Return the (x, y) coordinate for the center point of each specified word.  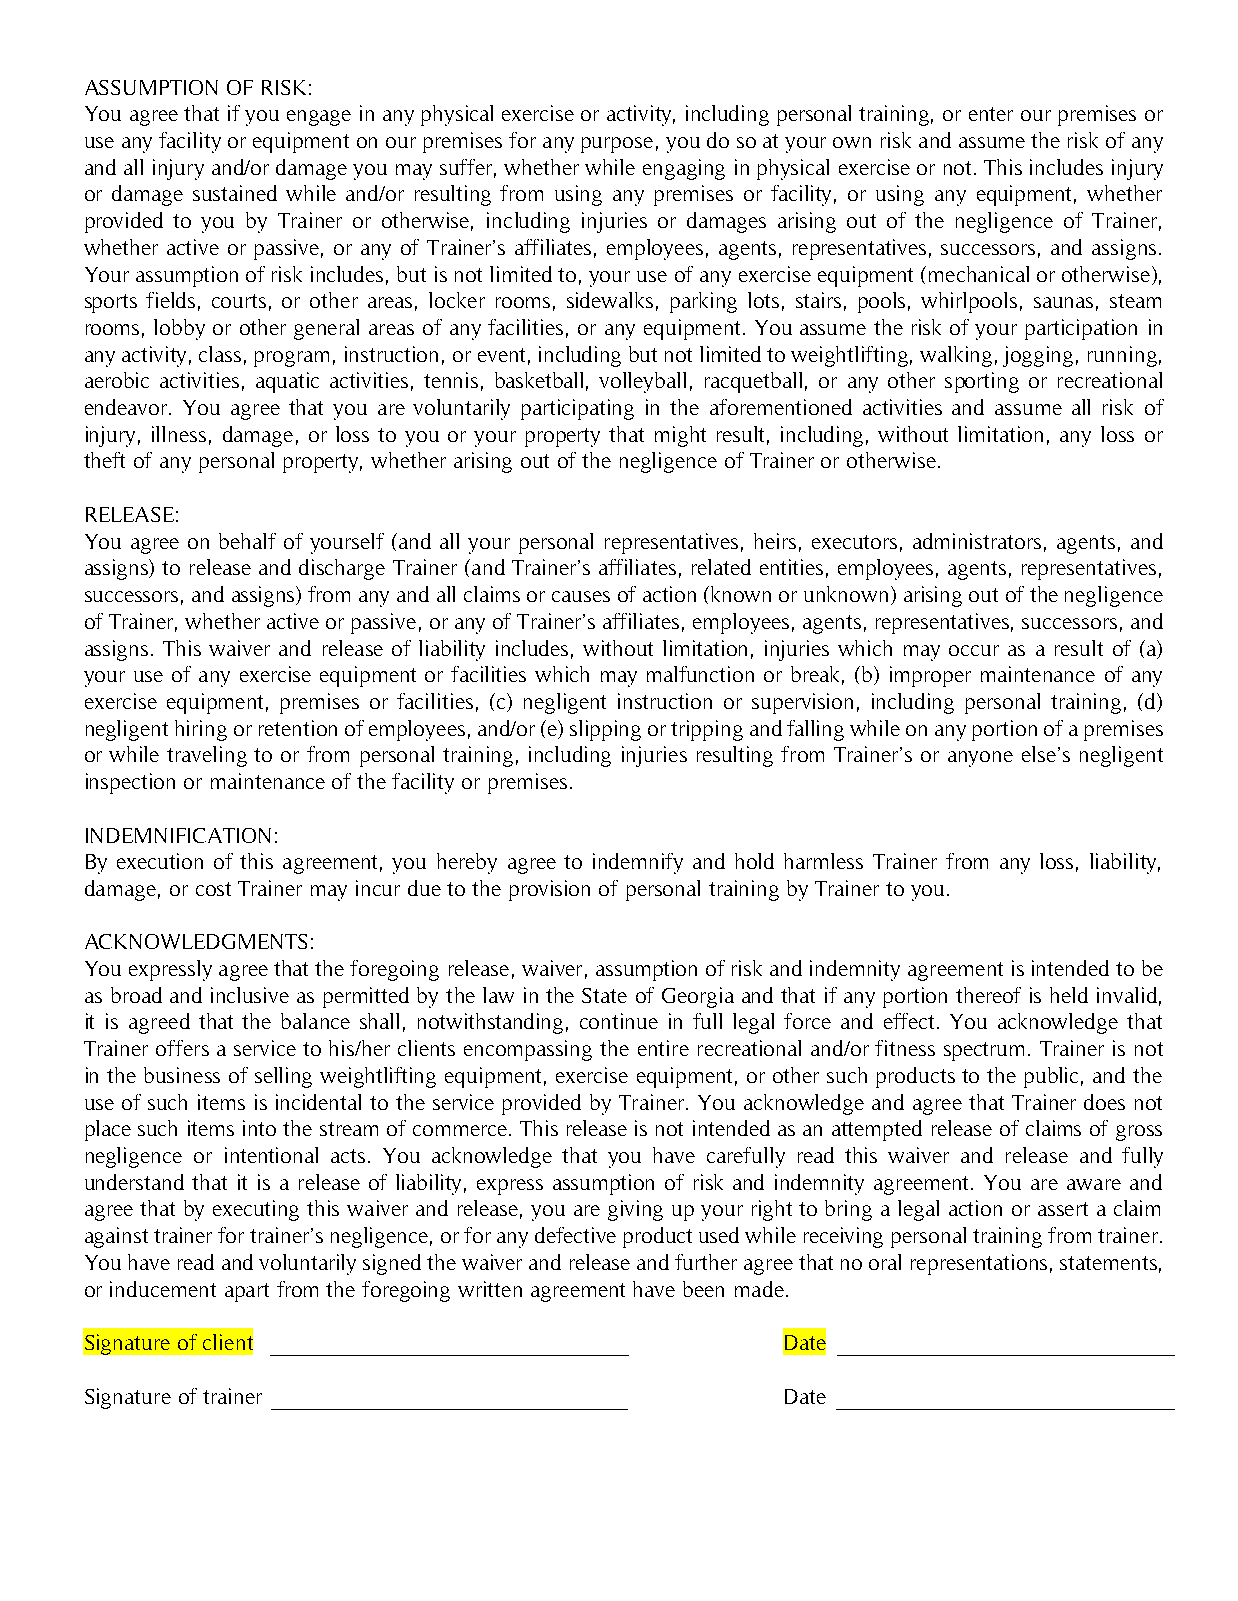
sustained (235, 193)
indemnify (638, 863)
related (721, 567)
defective (575, 1235)
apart (247, 1292)
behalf (247, 541)
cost (213, 889)
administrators (977, 541)
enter (991, 114)
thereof (988, 995)
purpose (617, 145)
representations (979, 1264)
